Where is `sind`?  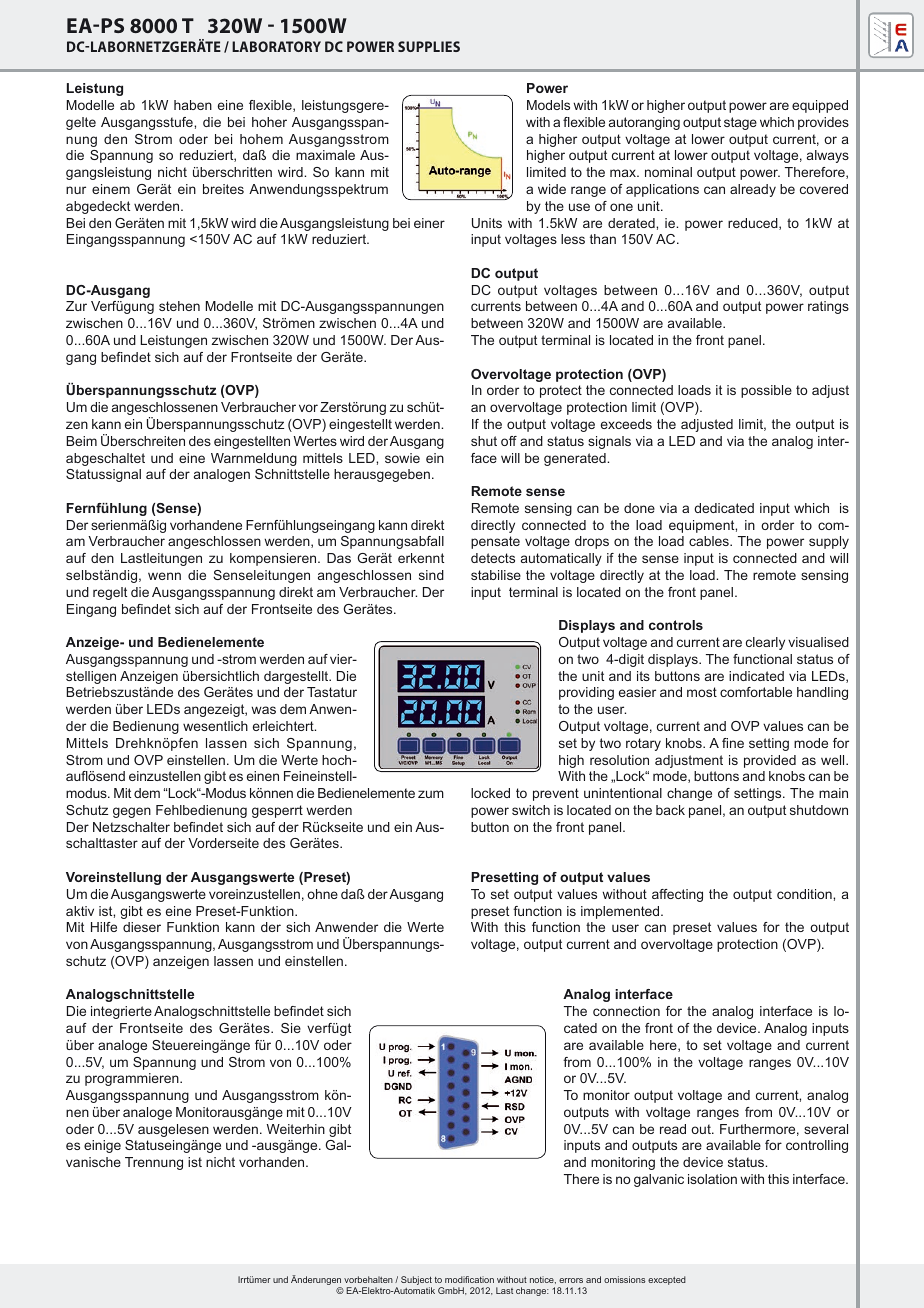
sind is located at coordinates (431, 575).
